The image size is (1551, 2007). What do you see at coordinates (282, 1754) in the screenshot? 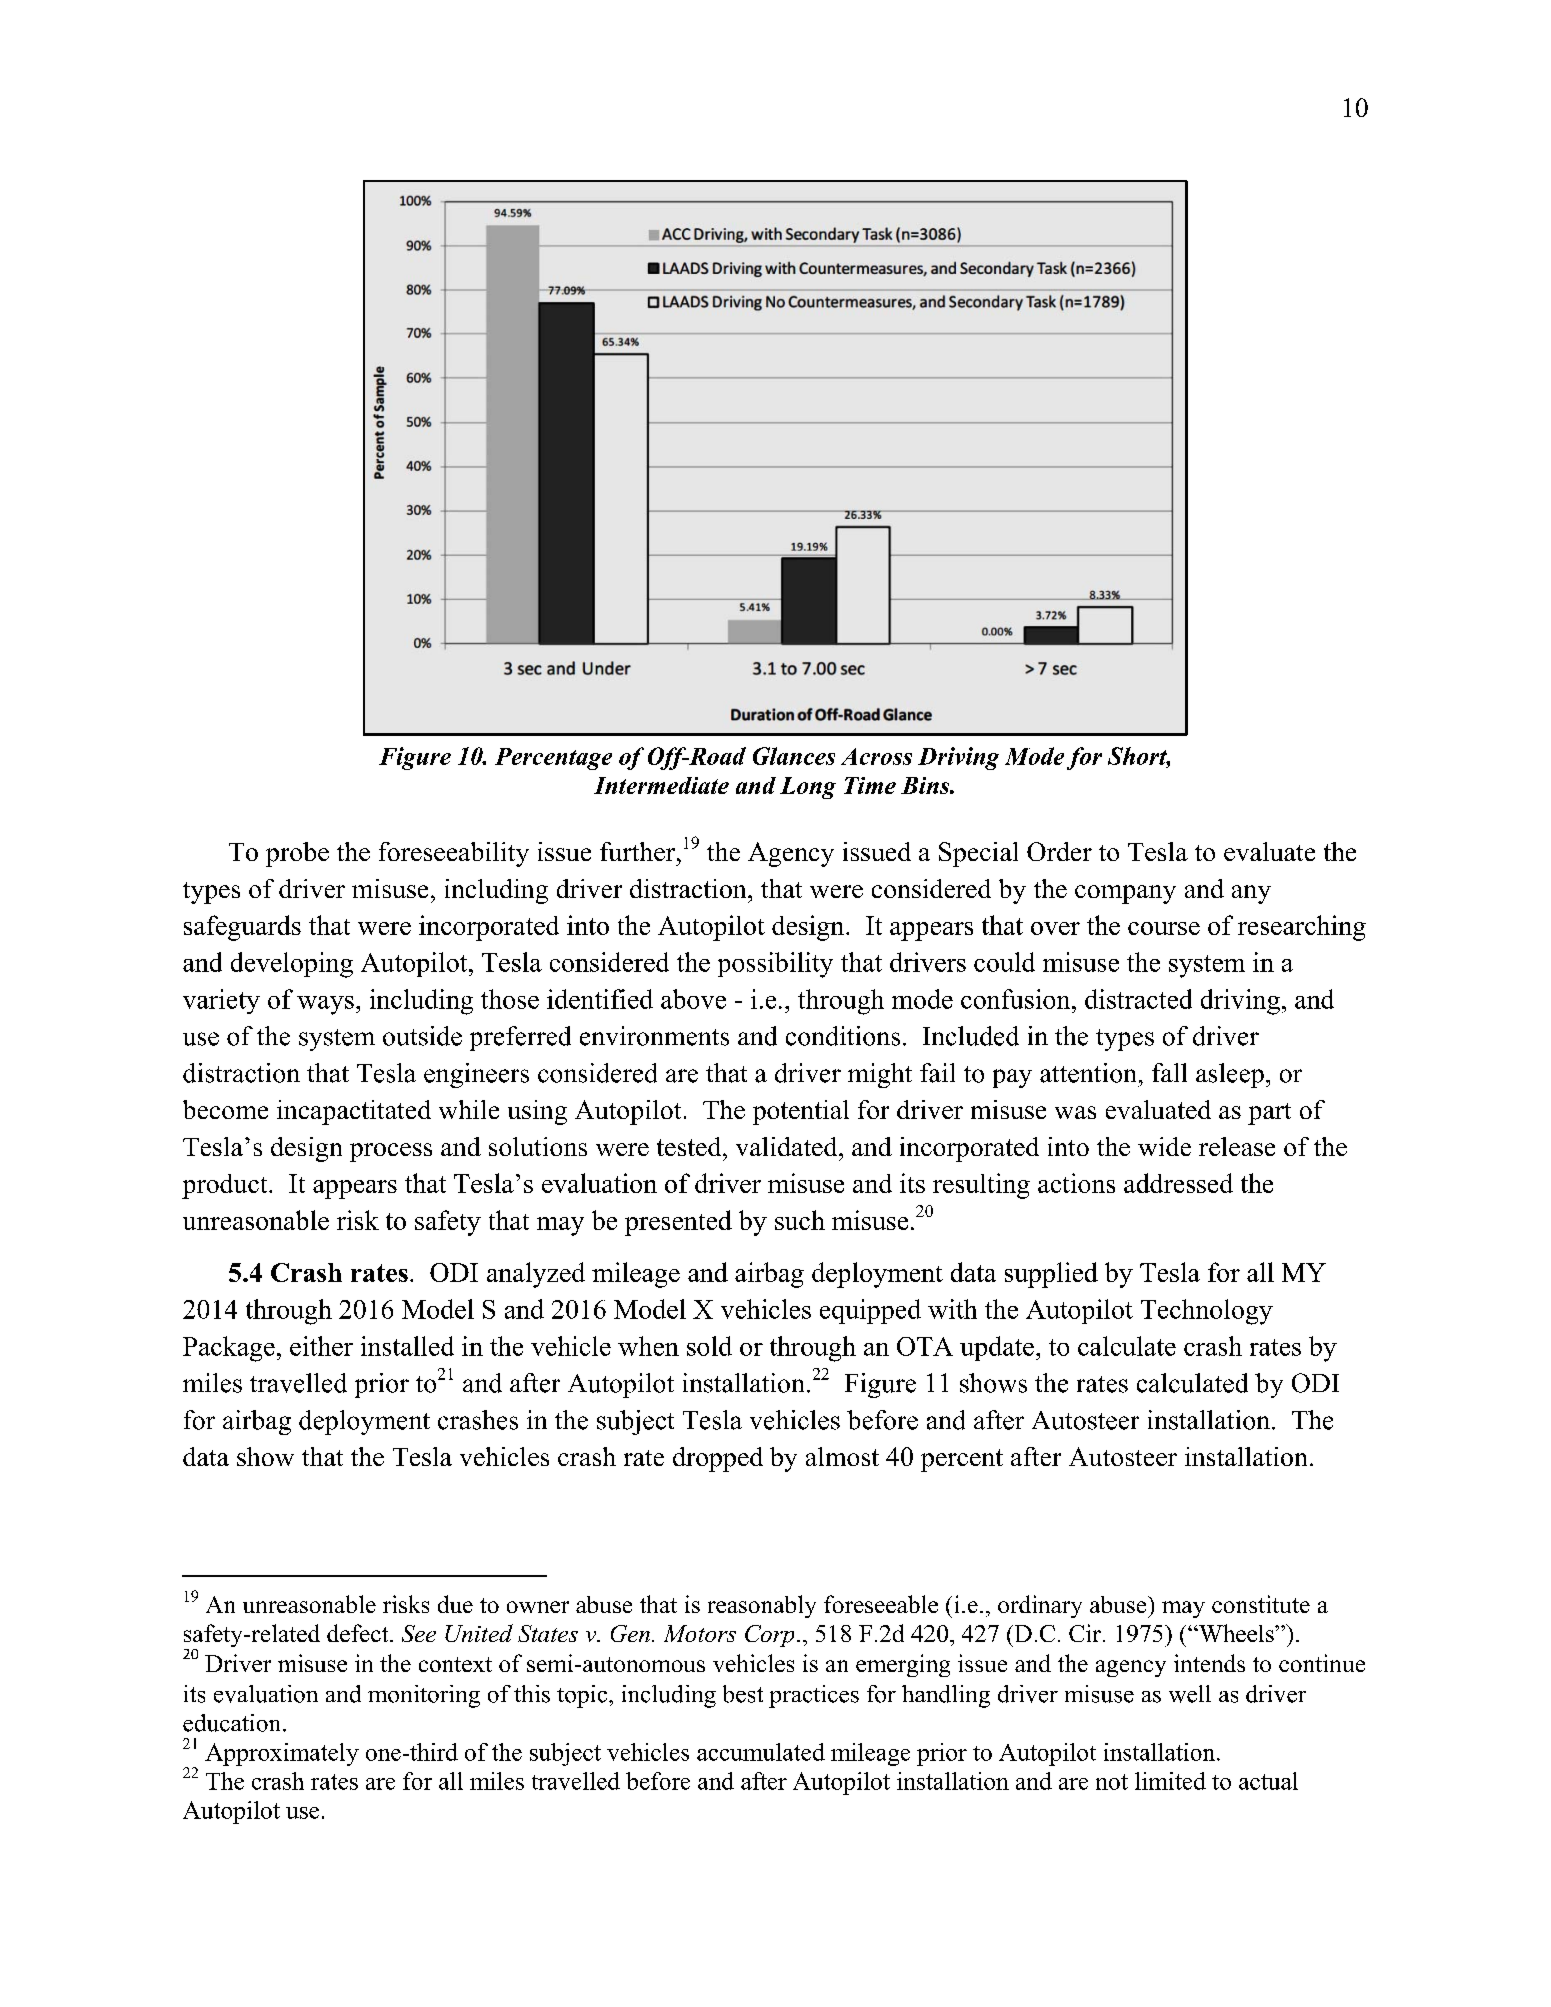
I see `Approximately` at bounding box center [282, 1754].
